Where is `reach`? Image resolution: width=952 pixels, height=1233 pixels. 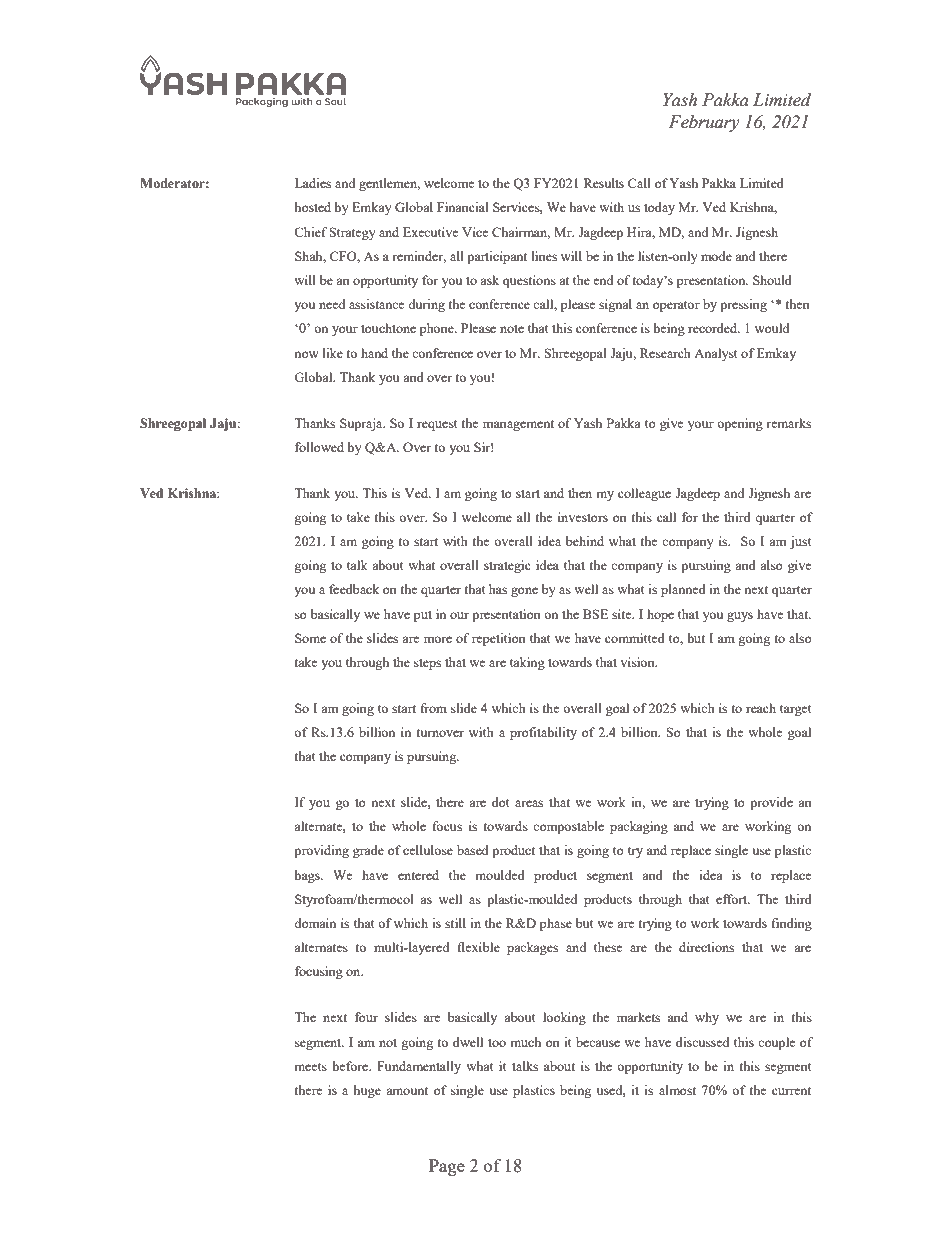 reach is located at coordinates (761, 708).
